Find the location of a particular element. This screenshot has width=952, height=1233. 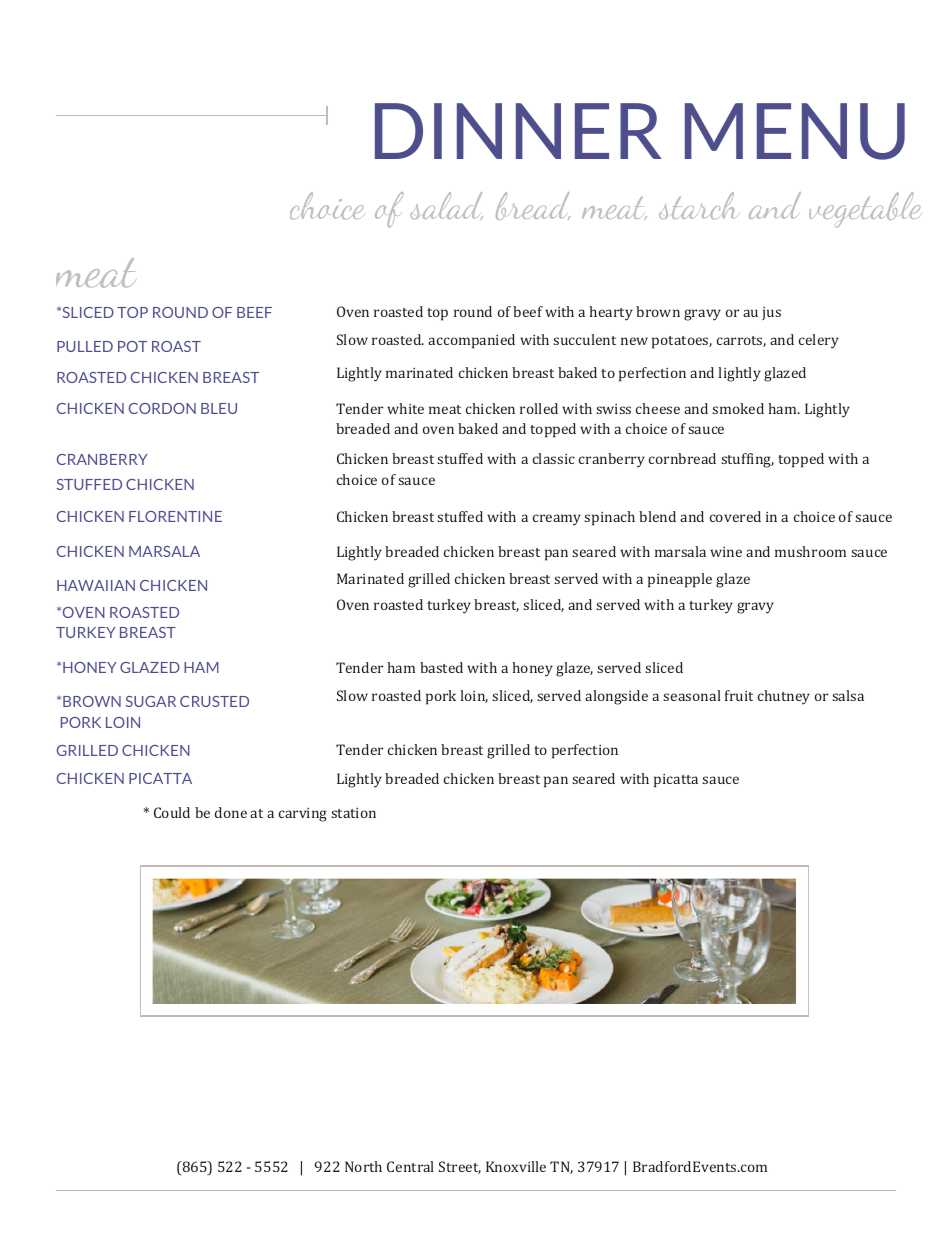

smoked is located at coordinates (738, 408).
